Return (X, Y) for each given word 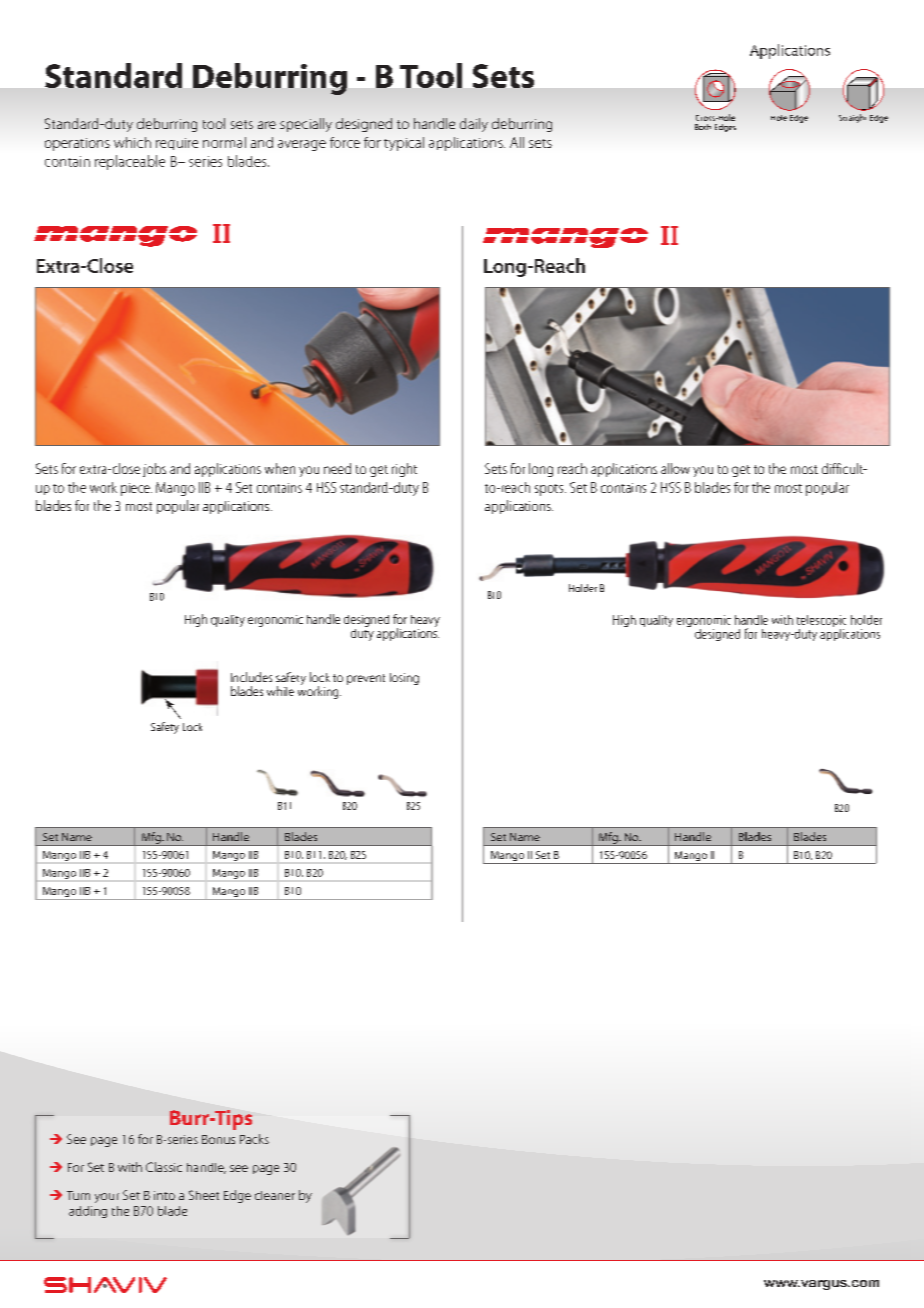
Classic (164, 1167)
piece (136, 489)
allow (675, 468)
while (280, 691)
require (177, 144)
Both (703, 127)
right (404, 470)
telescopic (821, 622)
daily (474, 125)
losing (404, 679)
